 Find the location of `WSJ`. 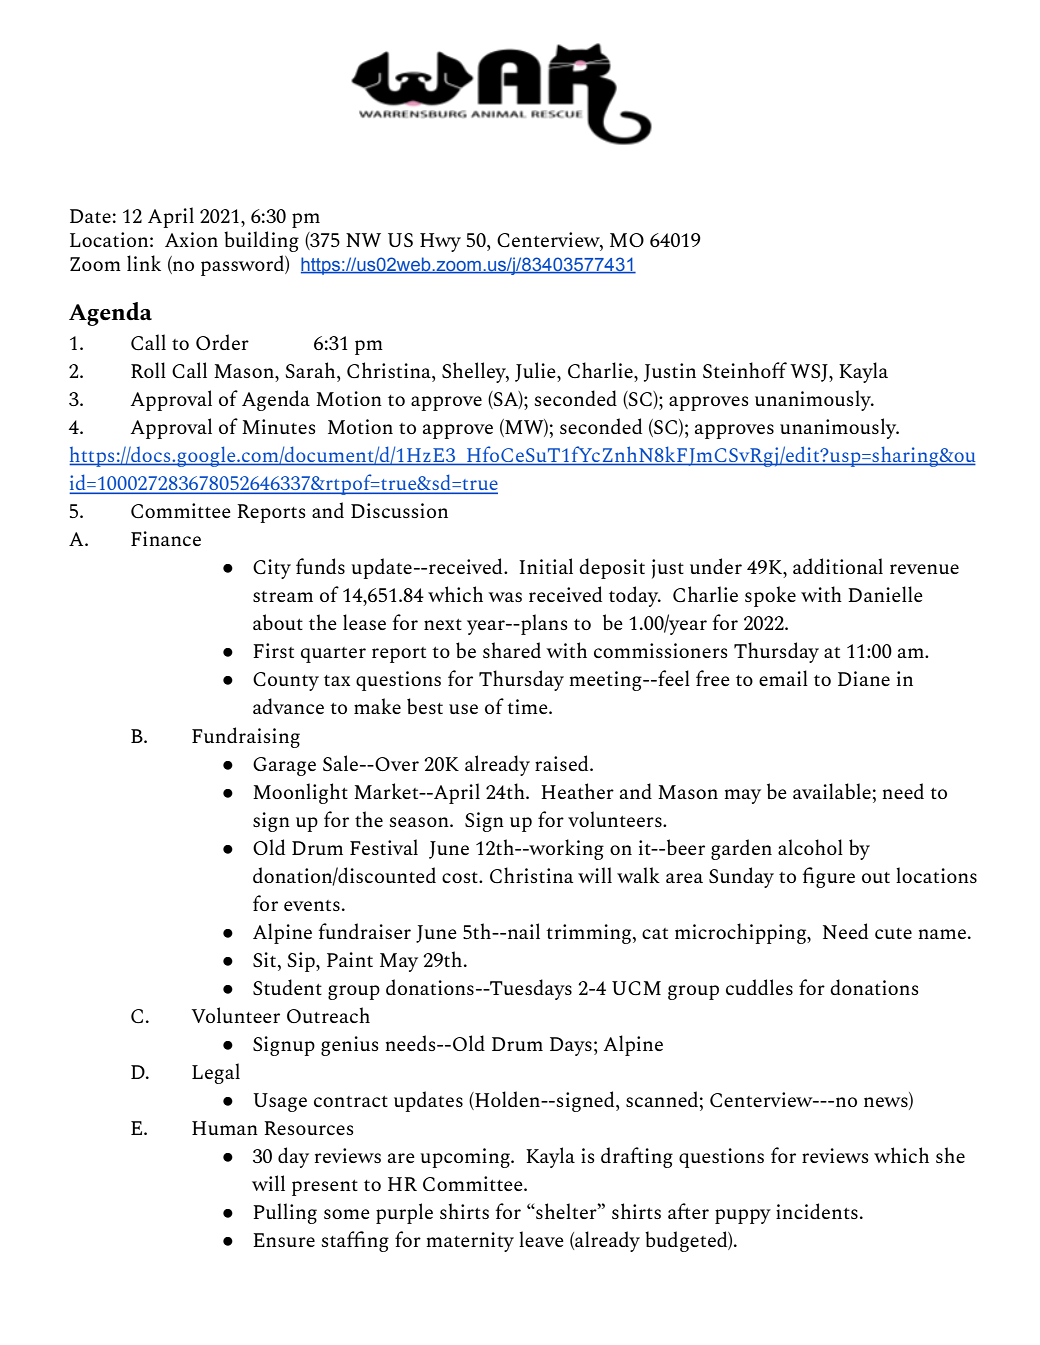

WSJ is located at coordinates (810, 373).
